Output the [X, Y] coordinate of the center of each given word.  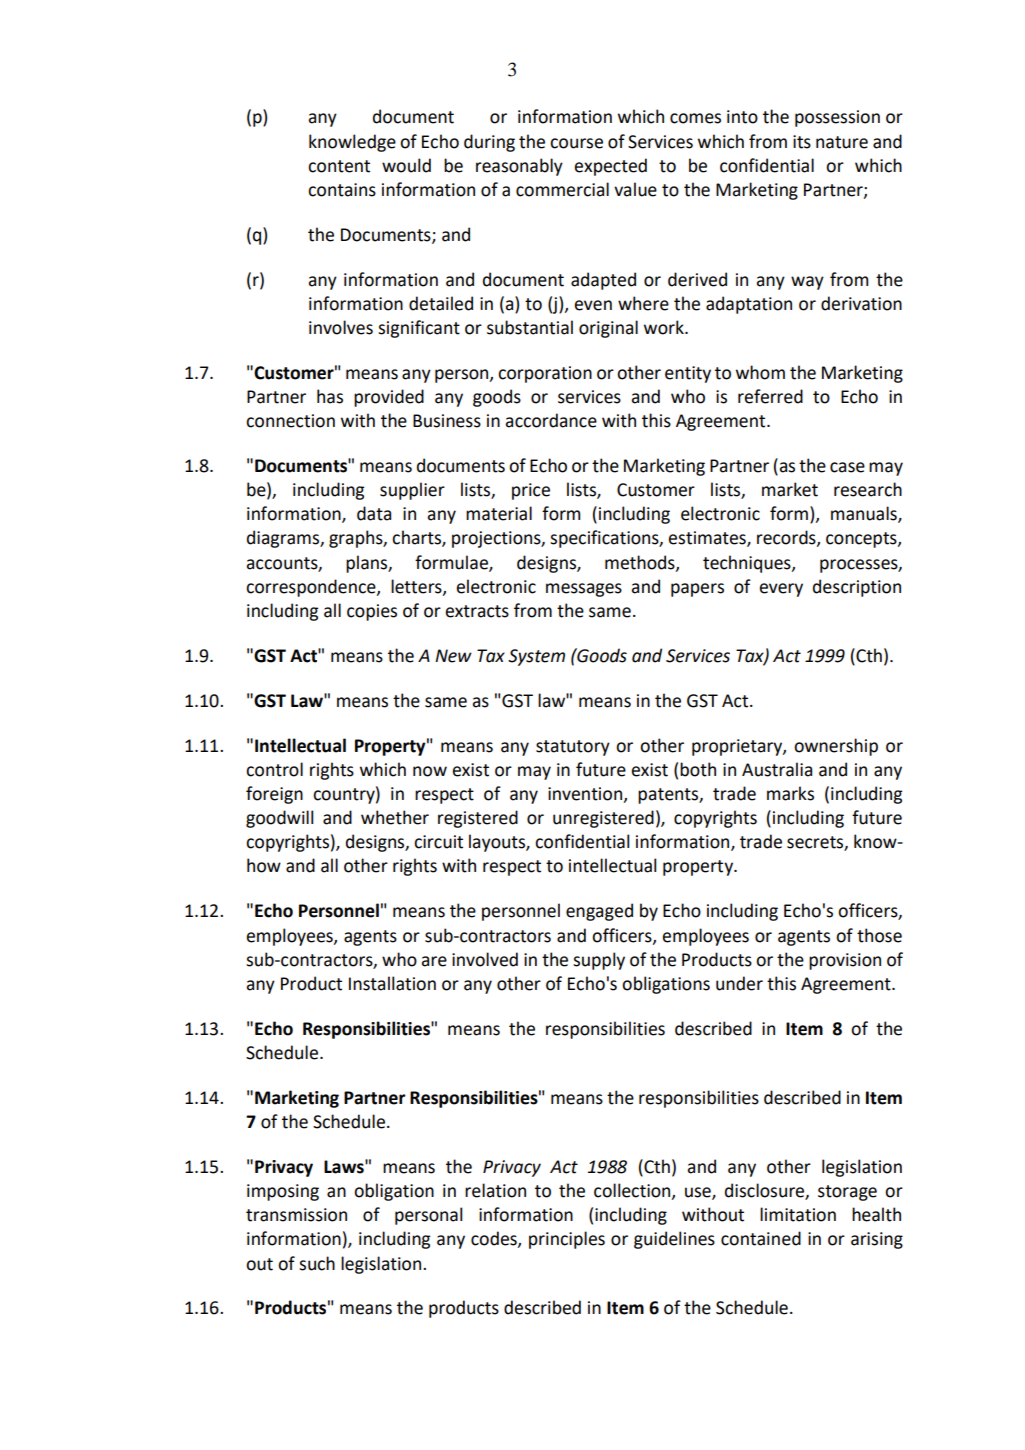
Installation [392, 983]
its [802, 142]
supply [599, 961]
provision [845, 961]
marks [790, 793]
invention [585, 794]
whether [395, 817]
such [317, 1263]
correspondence [312, 588]
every [781, 590]
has [330, 396]
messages [584, 590]
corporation [545, 374]
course [576, 143]
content [339, 166]
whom [760, 372]
